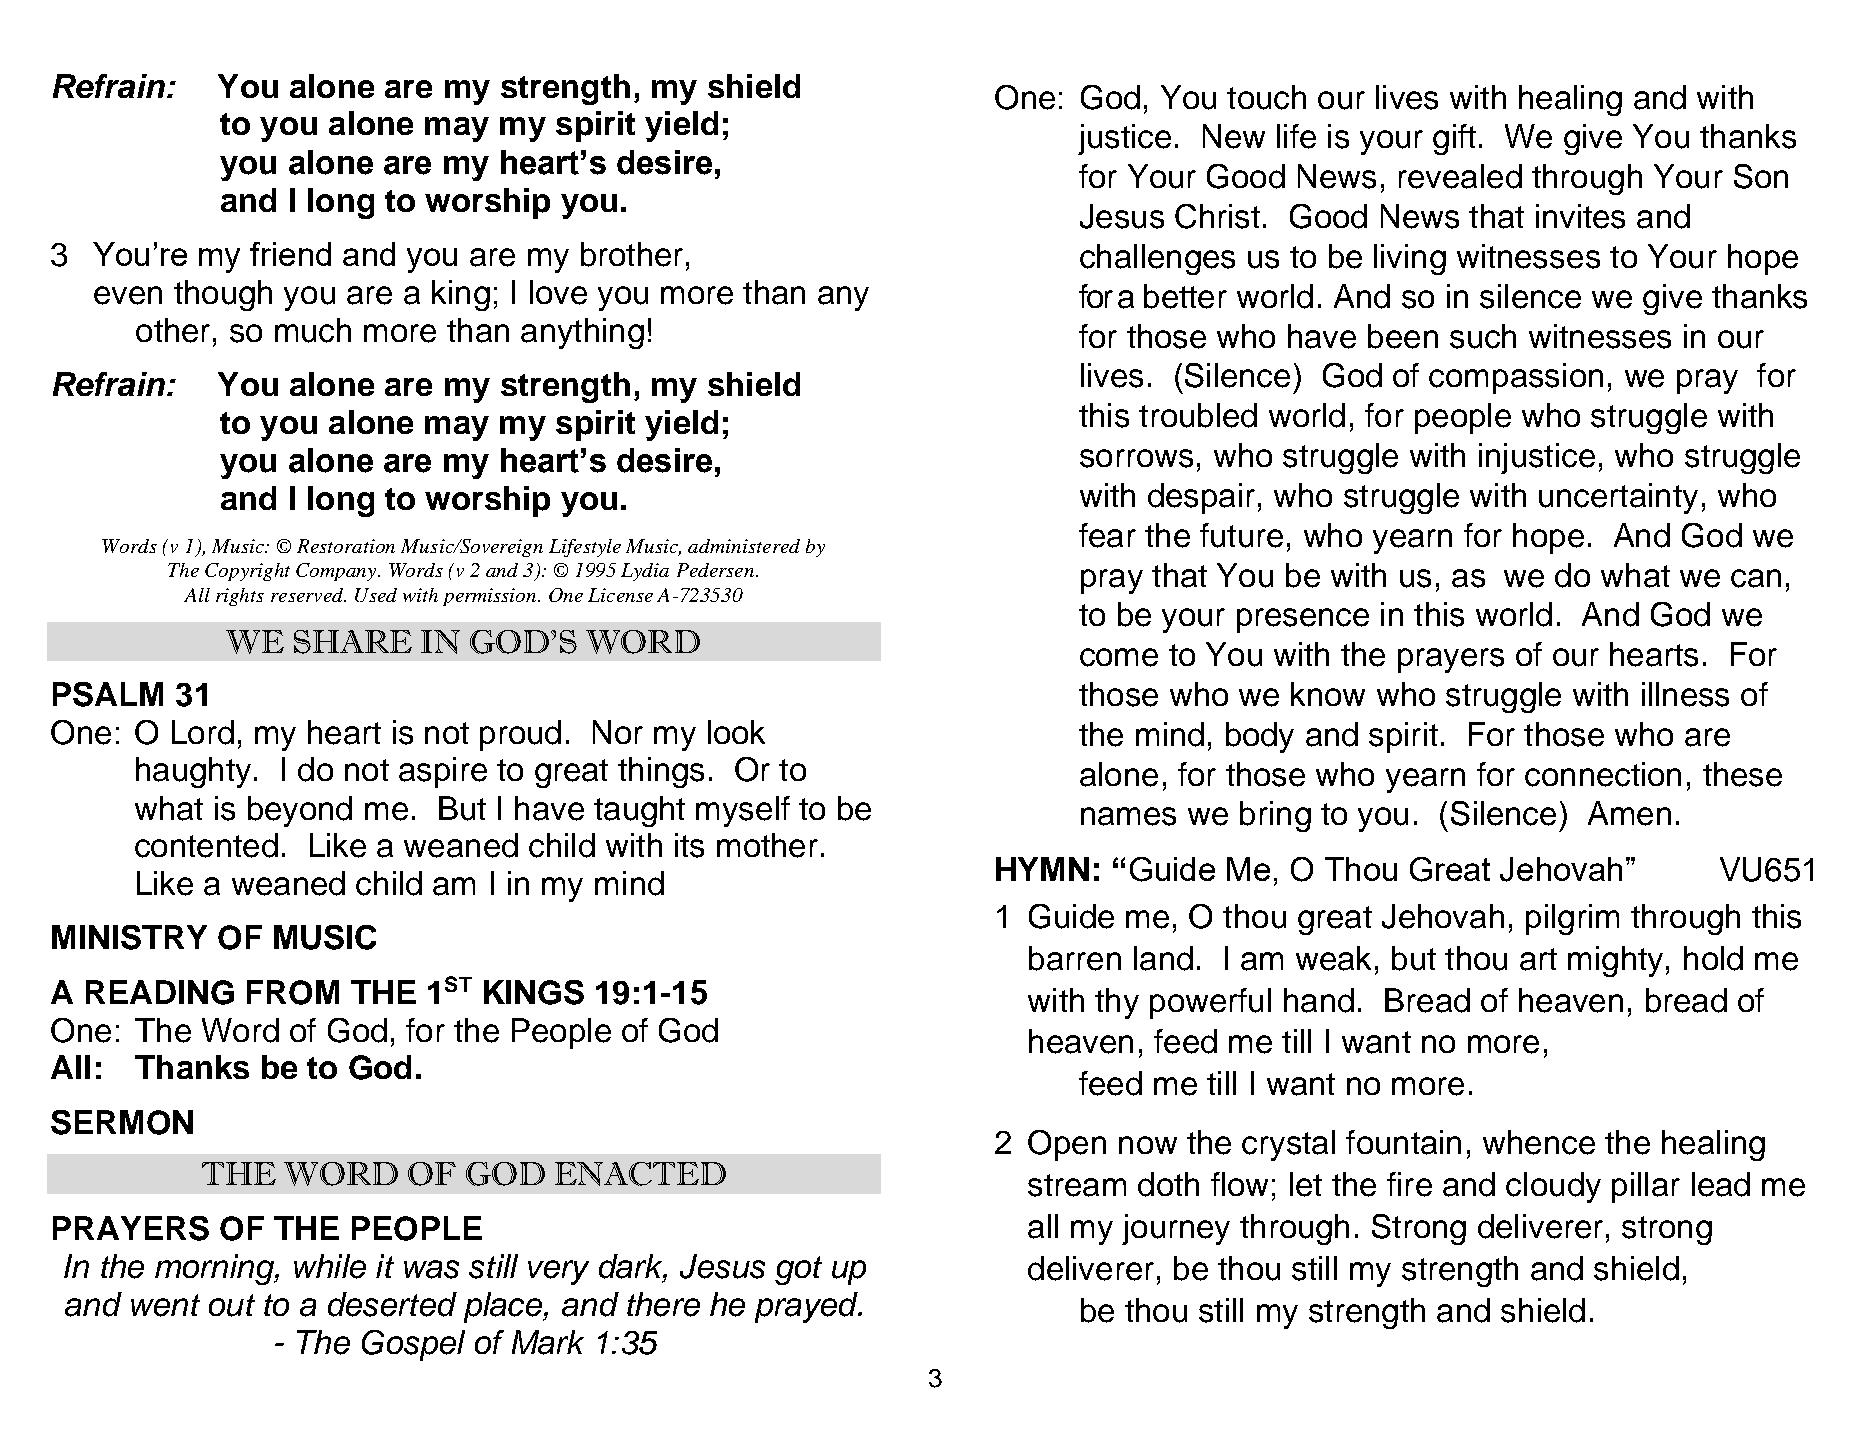  What do you see at coordinates (736, 732) in the image?
I see `look` at bounding box center [736, 732].
